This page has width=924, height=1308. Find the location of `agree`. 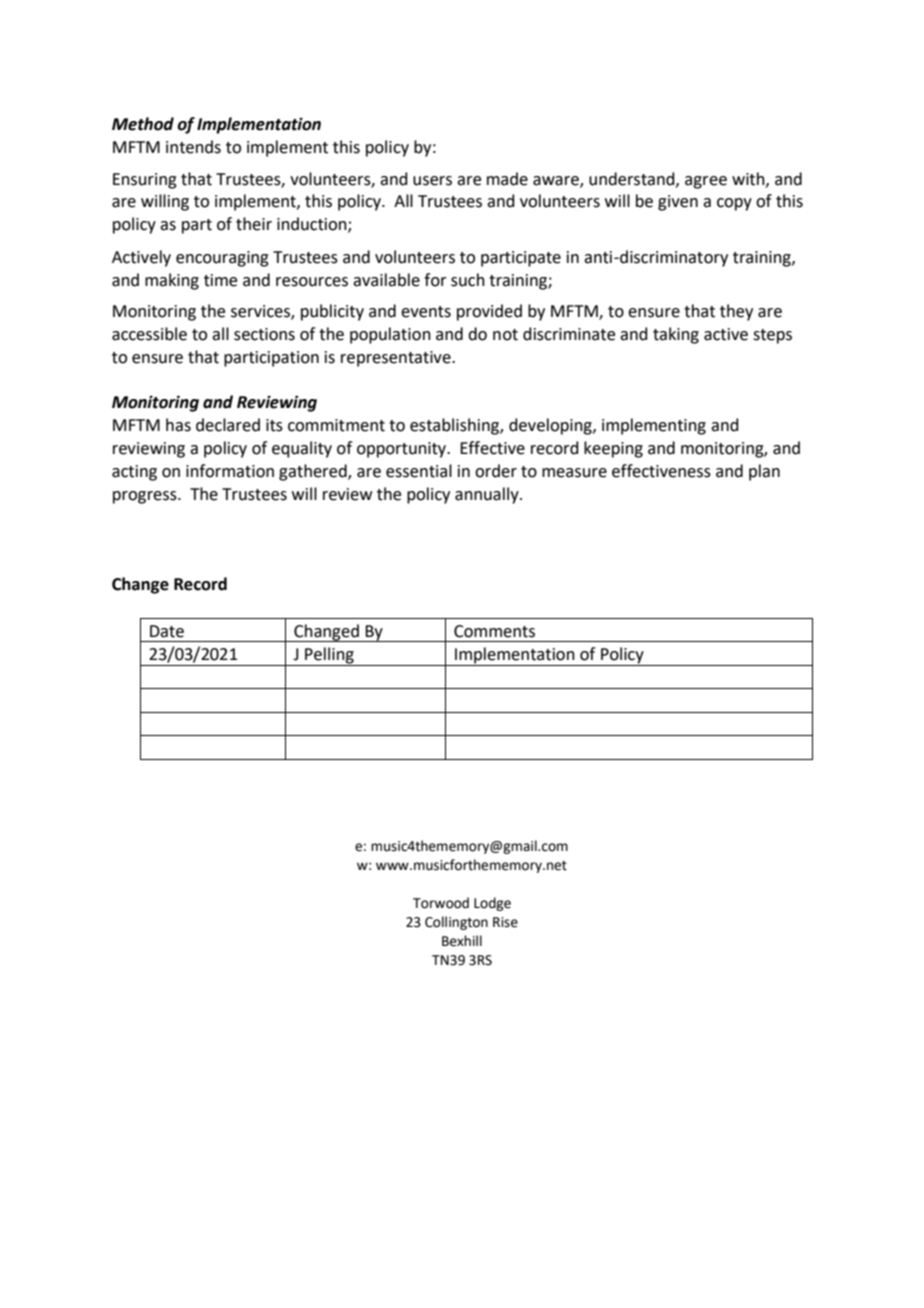

agree is located at coordinates (706, 182).
